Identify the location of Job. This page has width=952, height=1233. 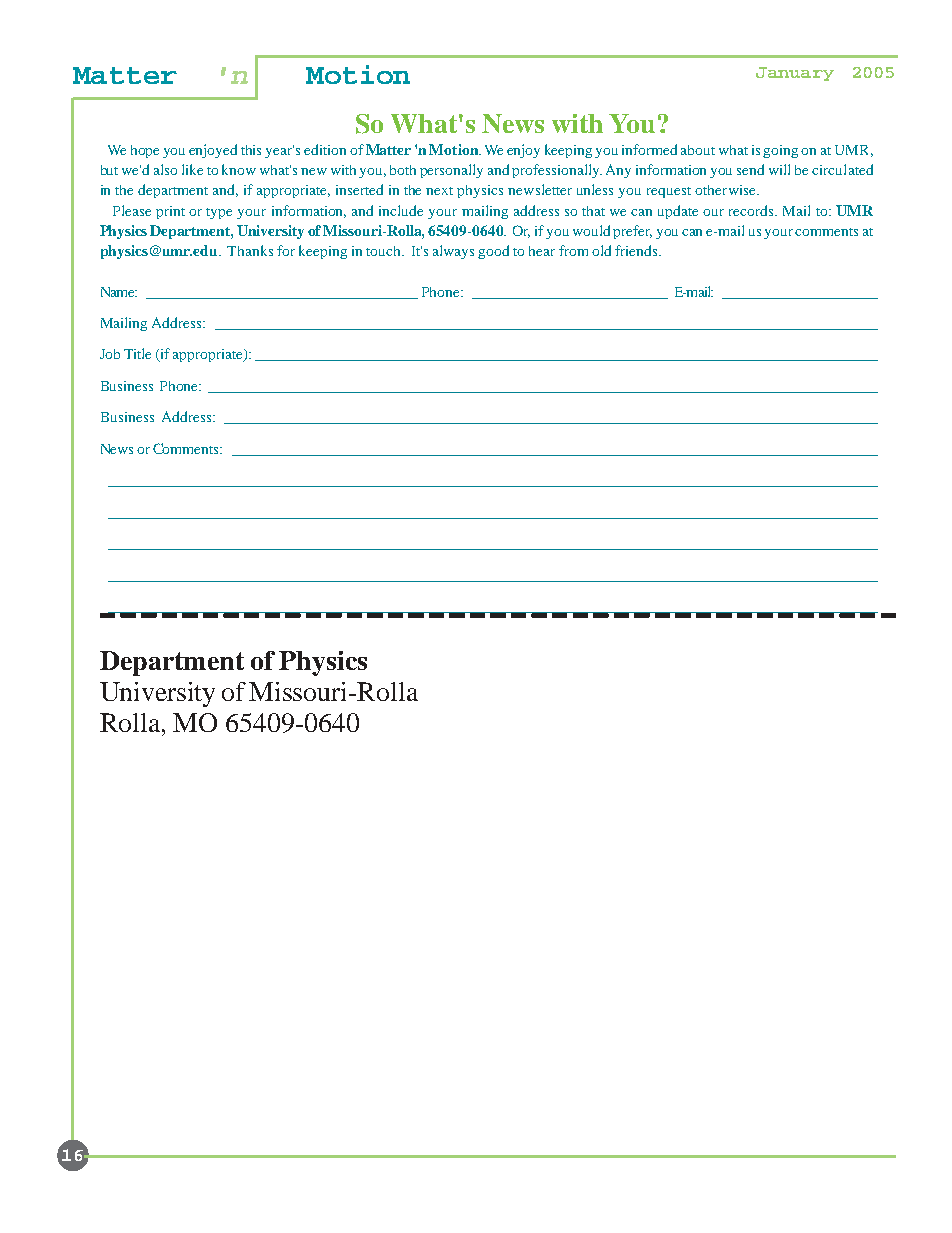
(110, 354).
